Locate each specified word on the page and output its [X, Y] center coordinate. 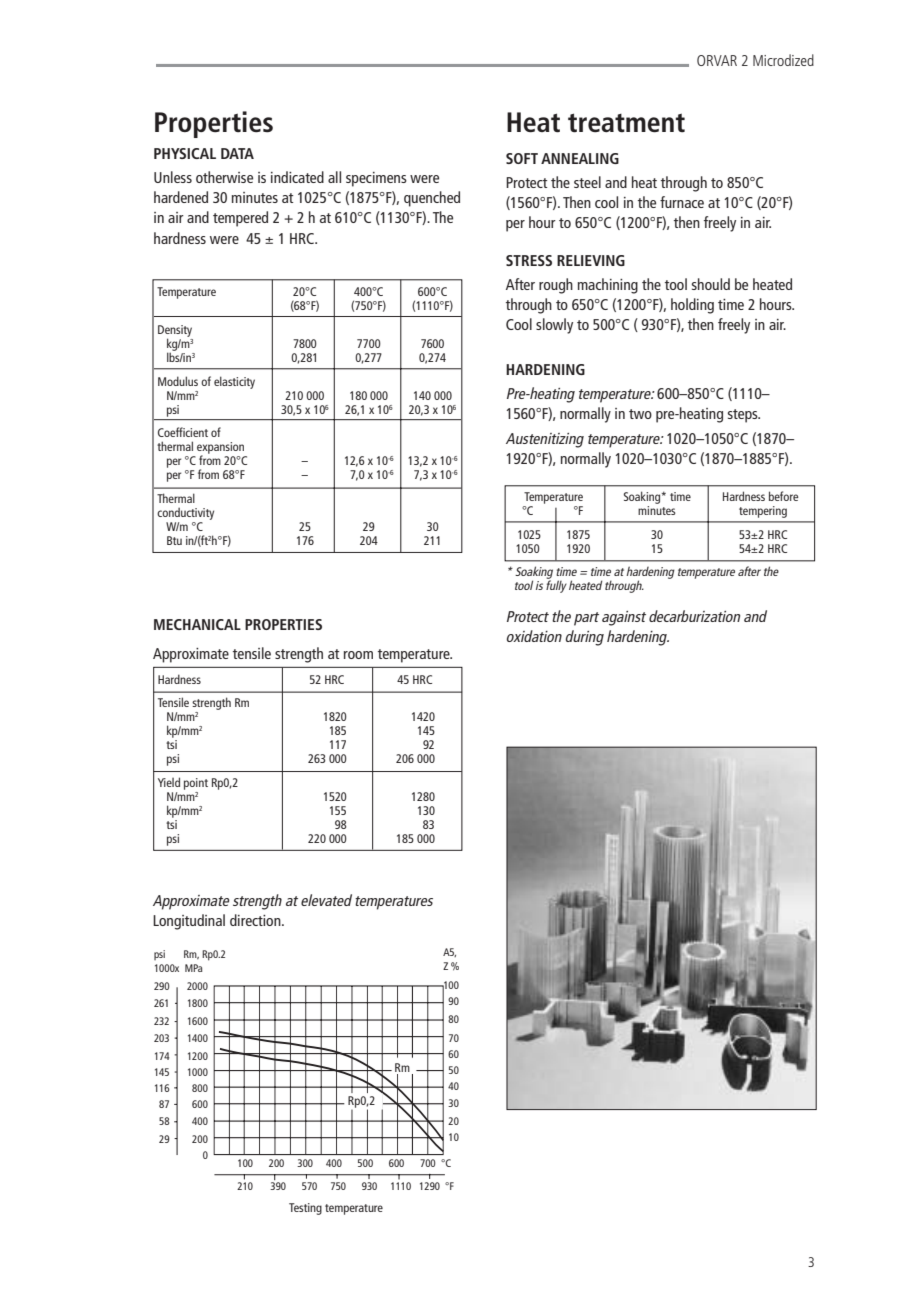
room [358, 655]
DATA [237, 153]
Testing [305, 1209]
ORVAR [717, 60]
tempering [763, 512]
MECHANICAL [197, 624]
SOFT [522, 158]
